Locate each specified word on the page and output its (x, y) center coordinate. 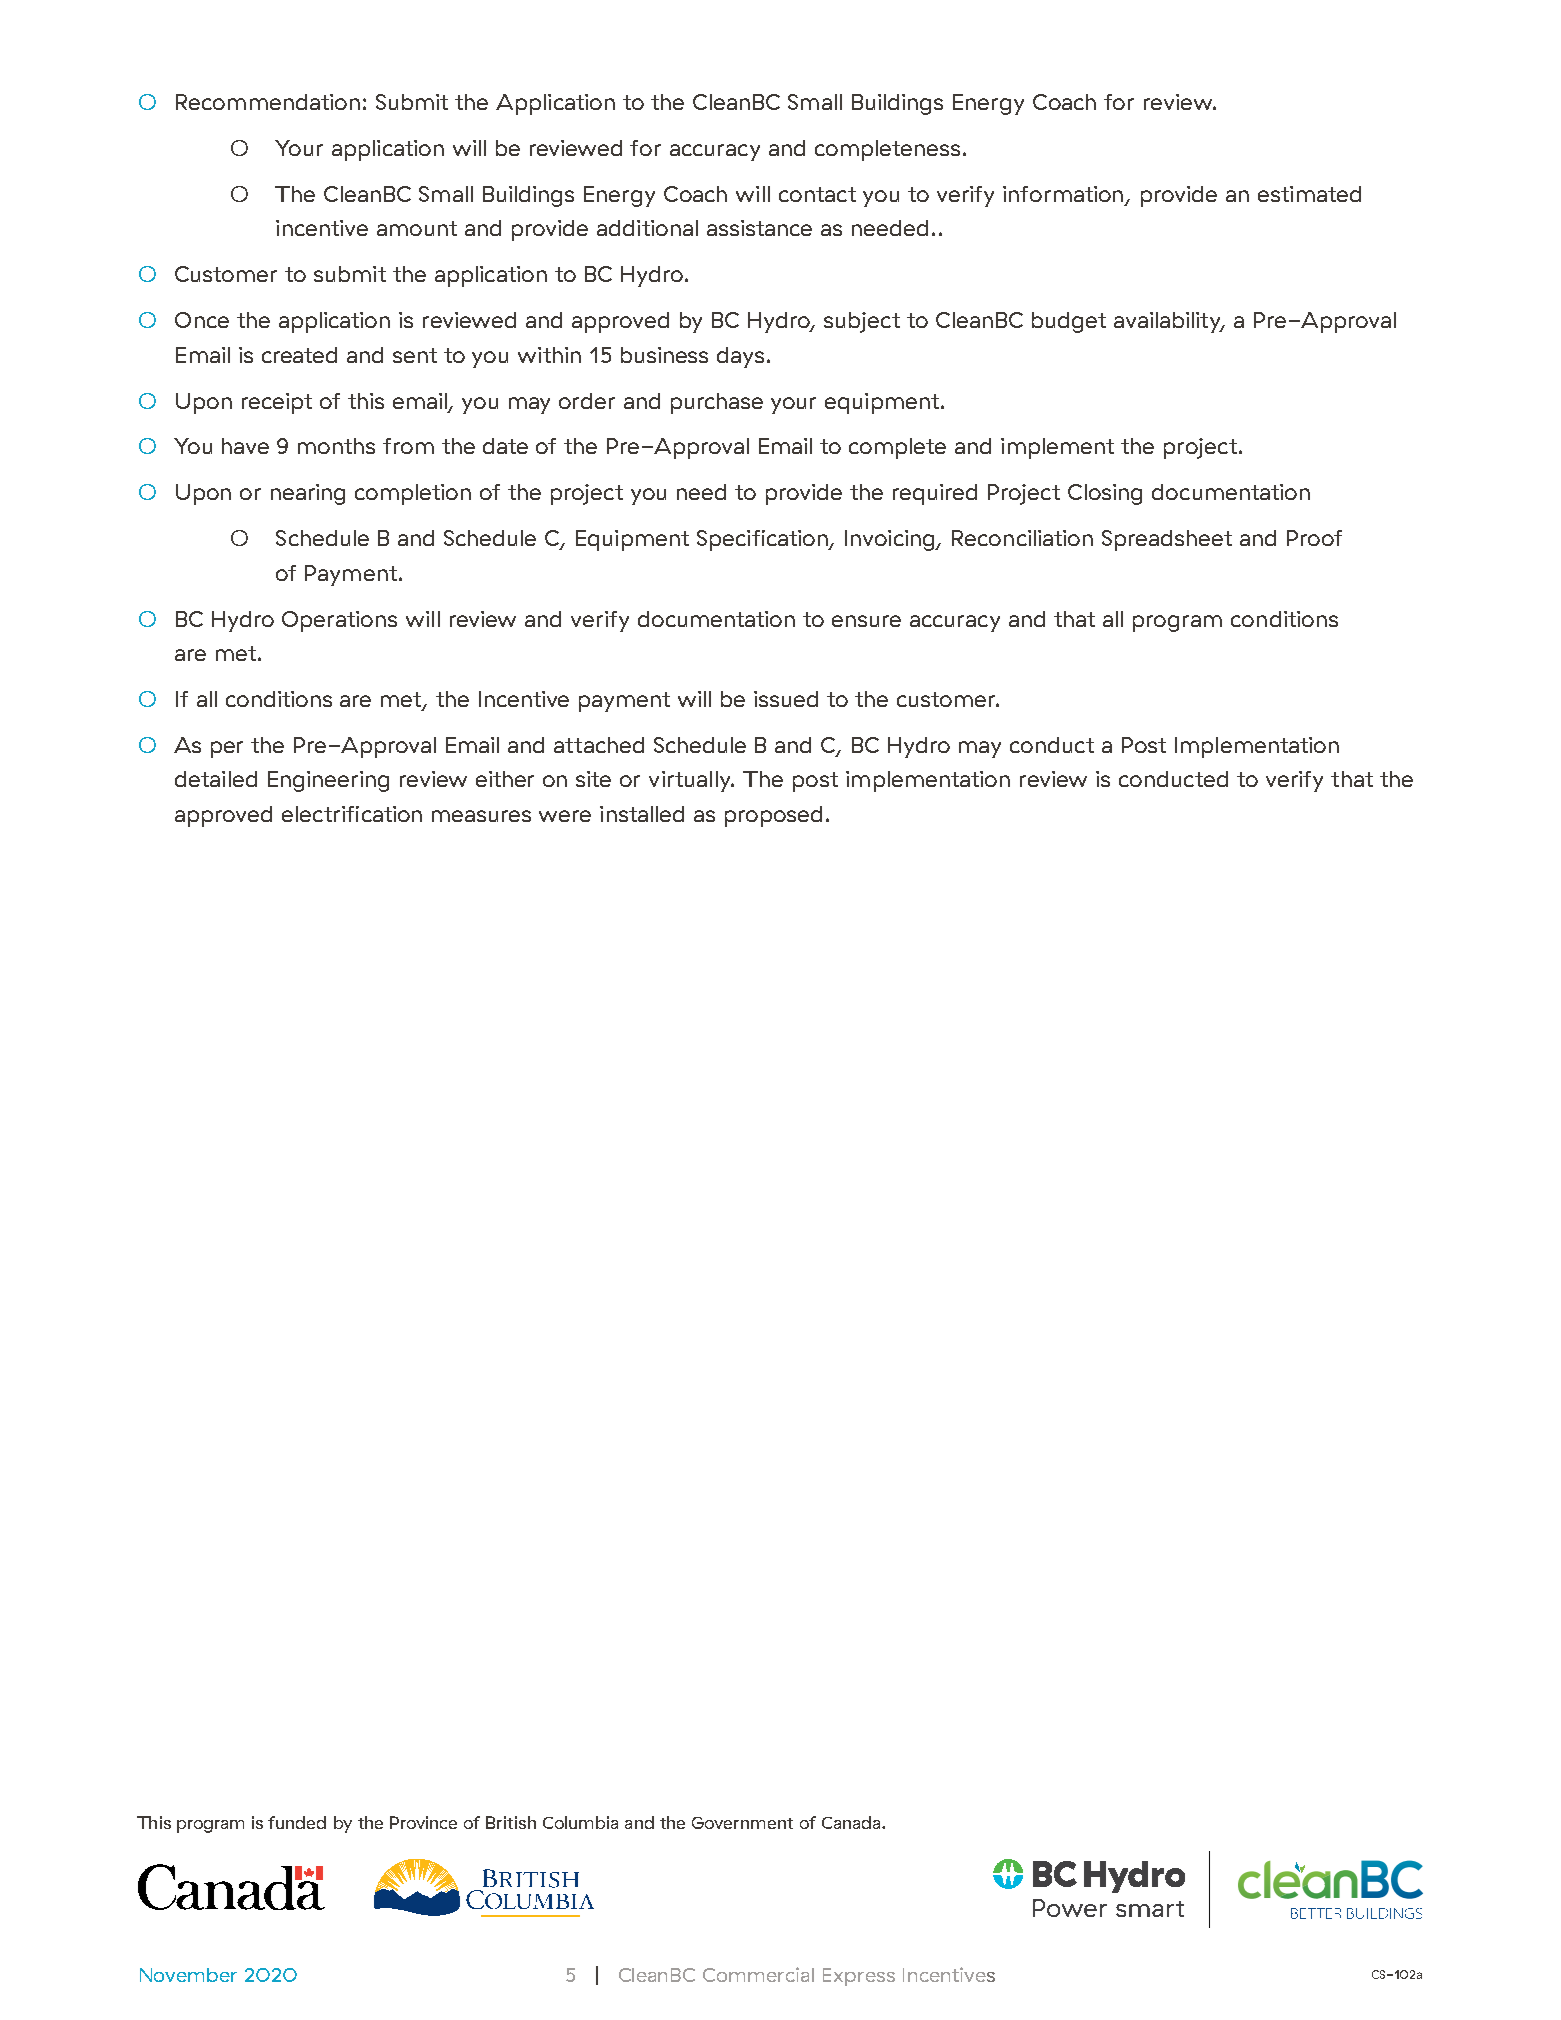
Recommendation (268, 102)
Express (859, 1977)
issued (786, 699)
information (1064, 195)
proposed (773, 816)
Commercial (758, 1974)
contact (817, 194)
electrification (352, 814)
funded (297, 1822)
